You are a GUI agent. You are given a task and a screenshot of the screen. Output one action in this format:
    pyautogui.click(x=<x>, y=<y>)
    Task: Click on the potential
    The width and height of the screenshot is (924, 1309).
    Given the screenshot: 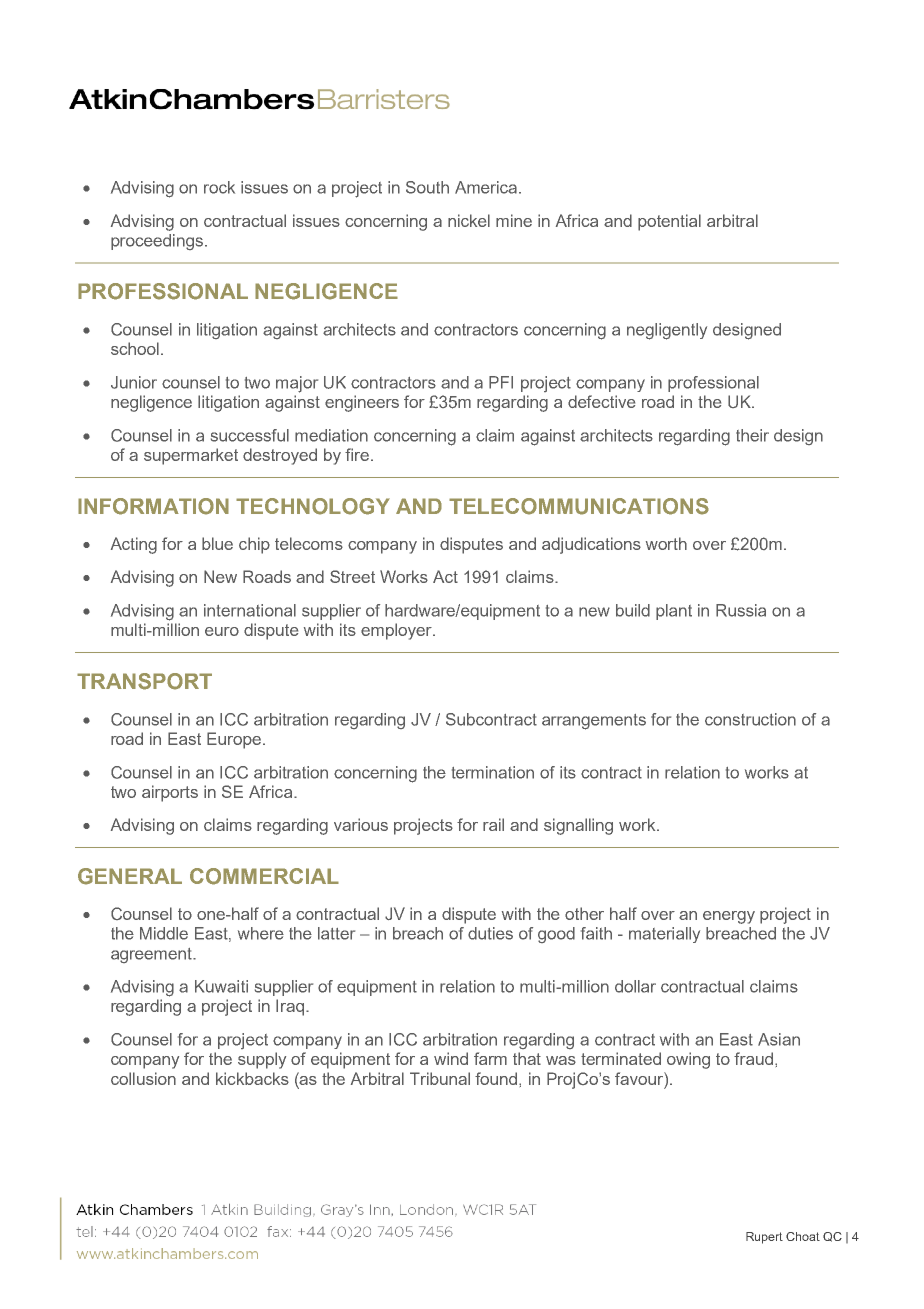 What is the action you would take?
    pyautogui.click(x=669, y=222)
